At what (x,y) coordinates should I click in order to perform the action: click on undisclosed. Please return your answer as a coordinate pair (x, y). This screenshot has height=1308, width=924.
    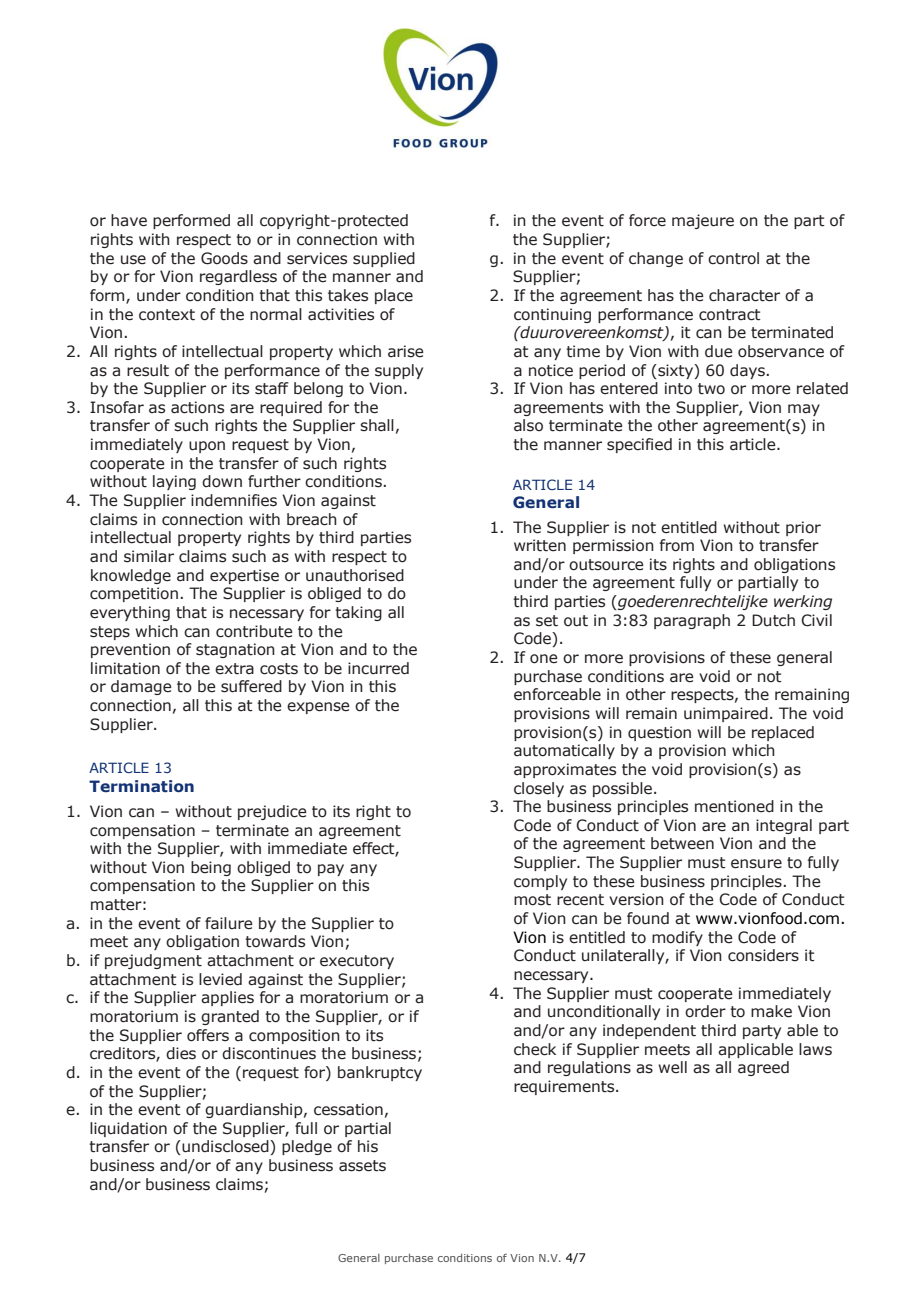
    Looking at the image, I should click on (225, 1147).
